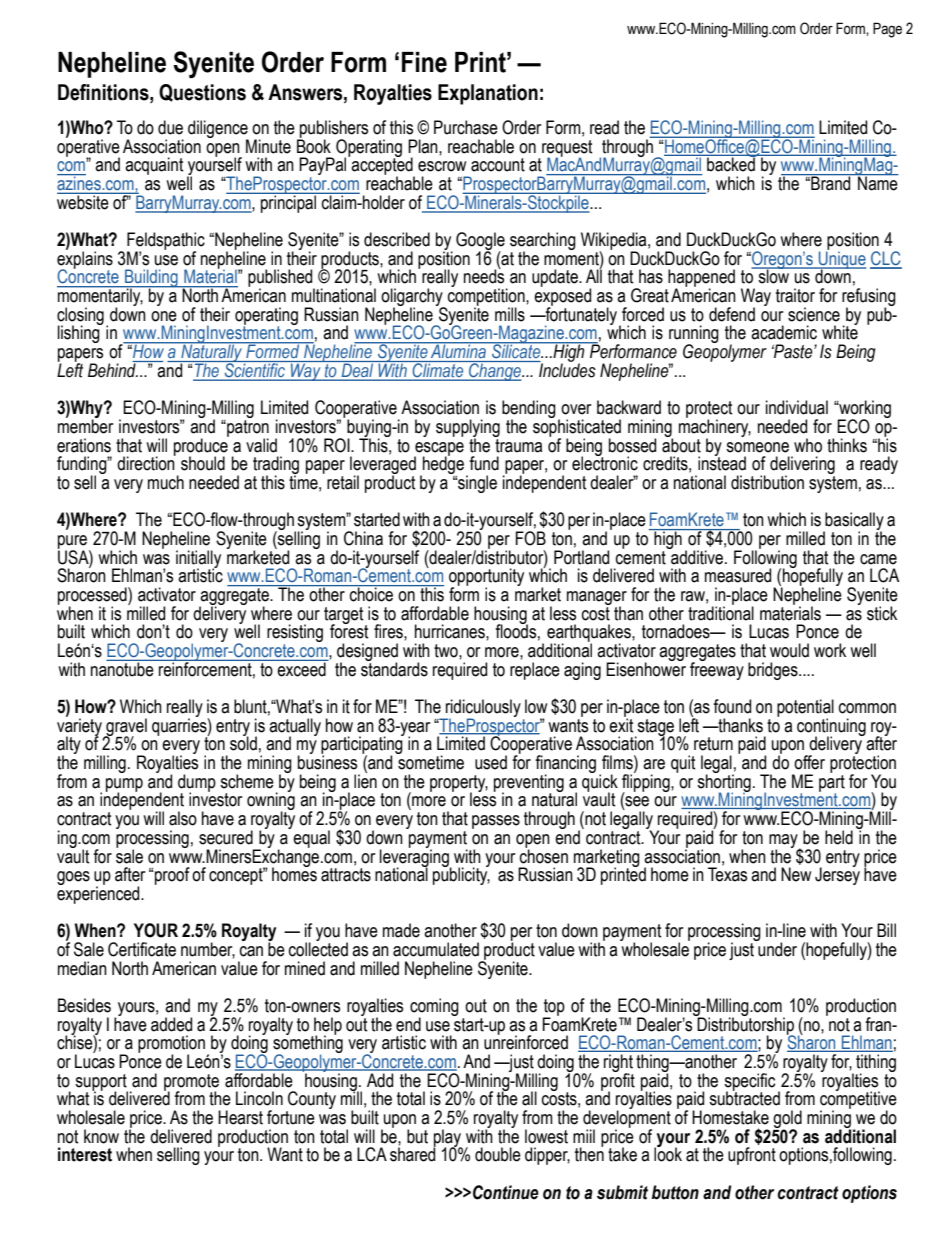 This document has width=952, height=1233. I want to click on would, so click(789, 650).
